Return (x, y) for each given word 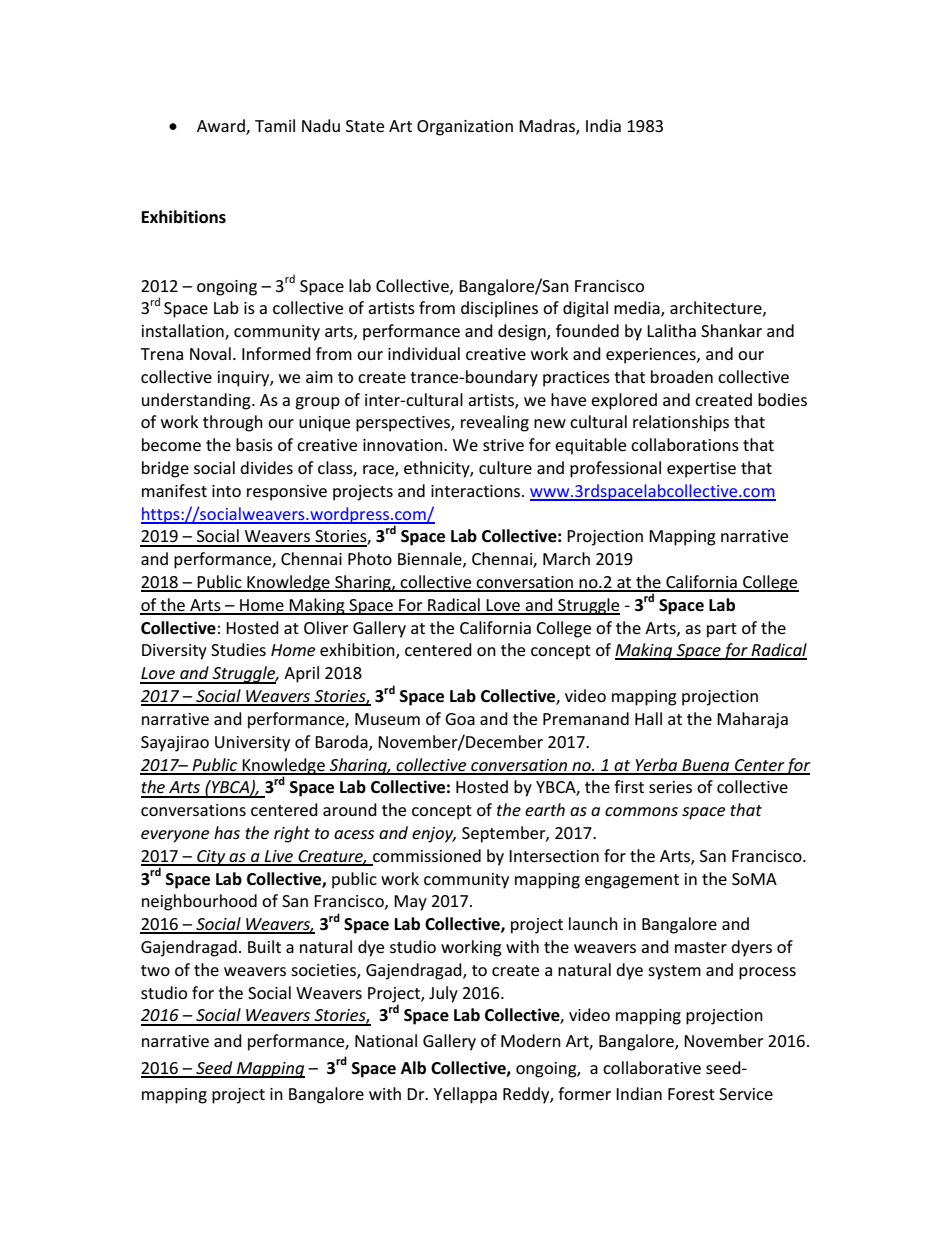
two (155, 970)
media (638, 309)
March (566, 558)
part (722, 630)
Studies (238, 649)
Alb (413, 1068)
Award (222, 126)
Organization (465, 128)
